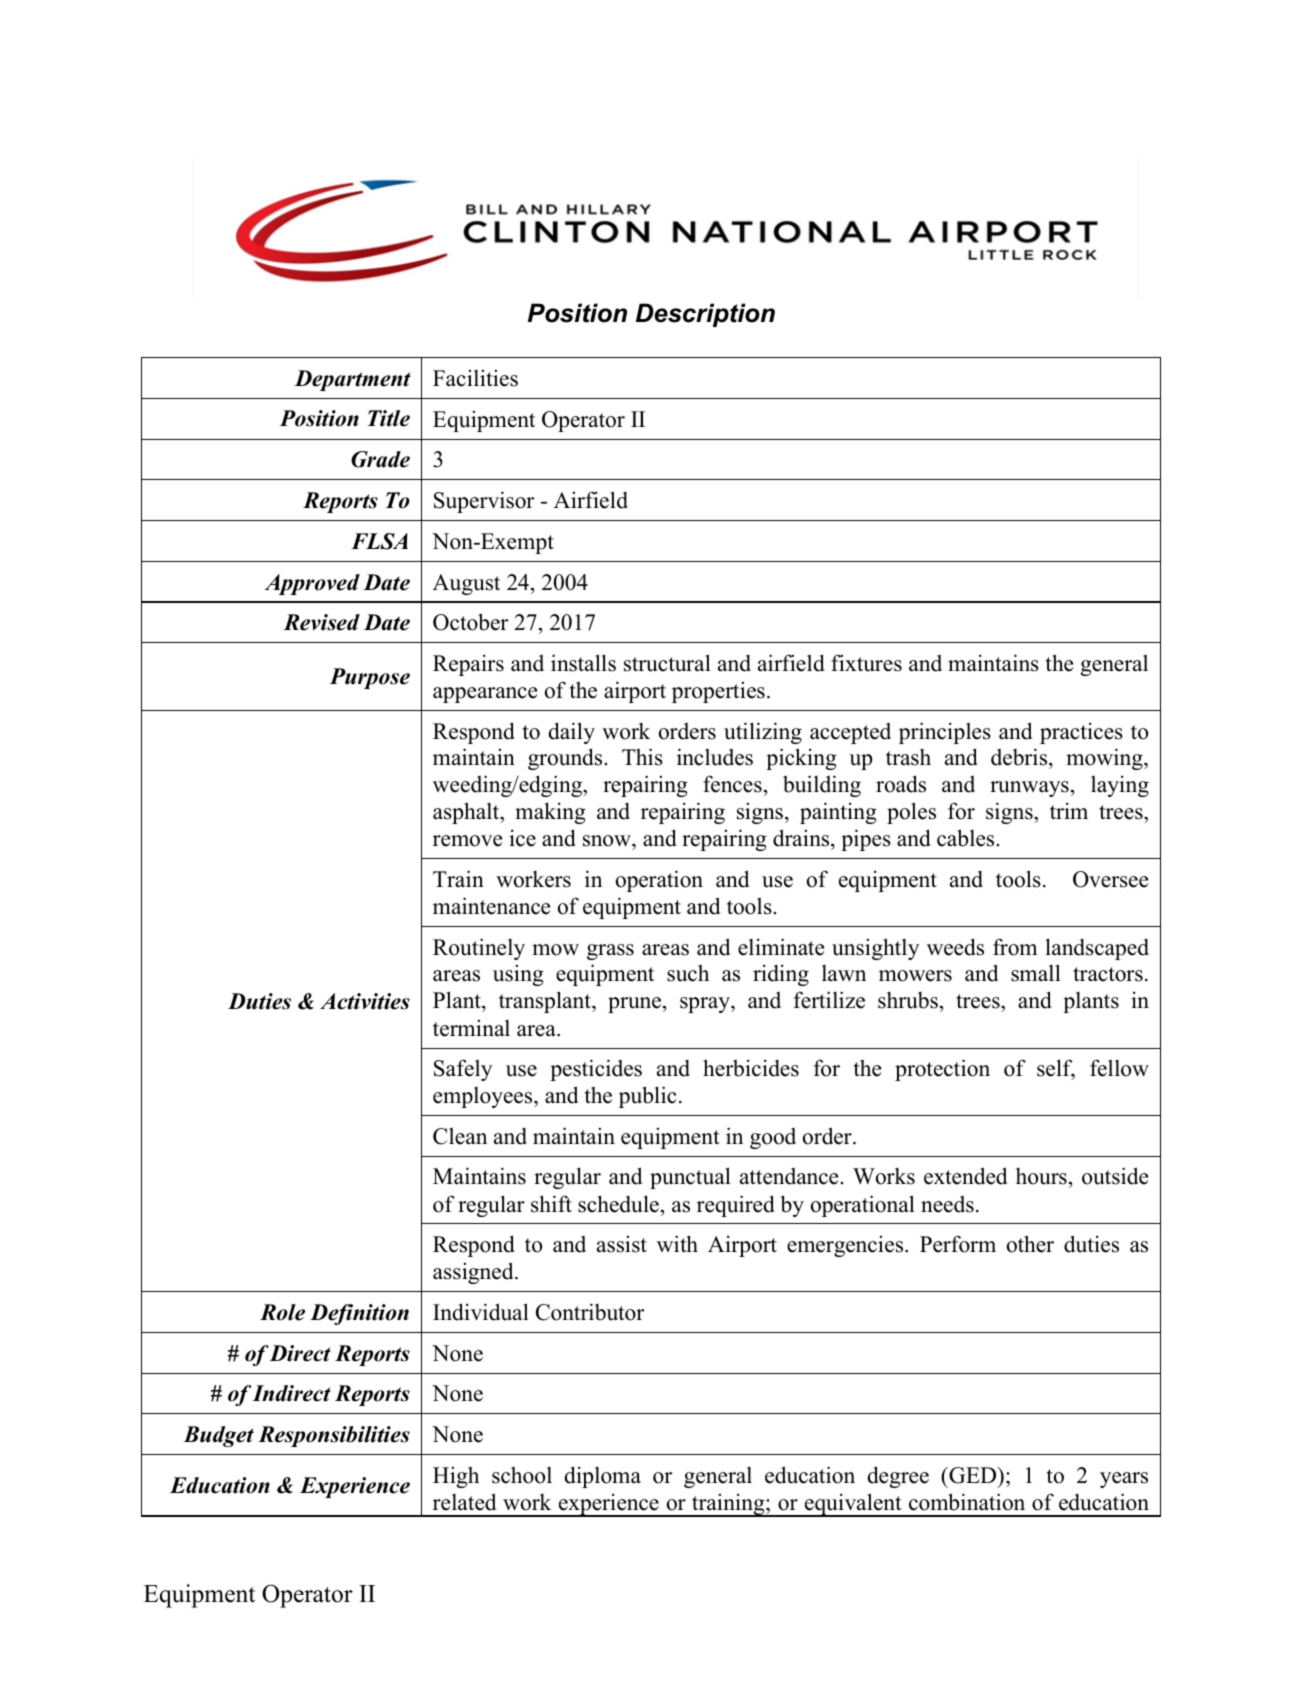  What do you see at coordinates (602, 1477) in the page?
I see `diploma` at bounding box center [602, 1477].
